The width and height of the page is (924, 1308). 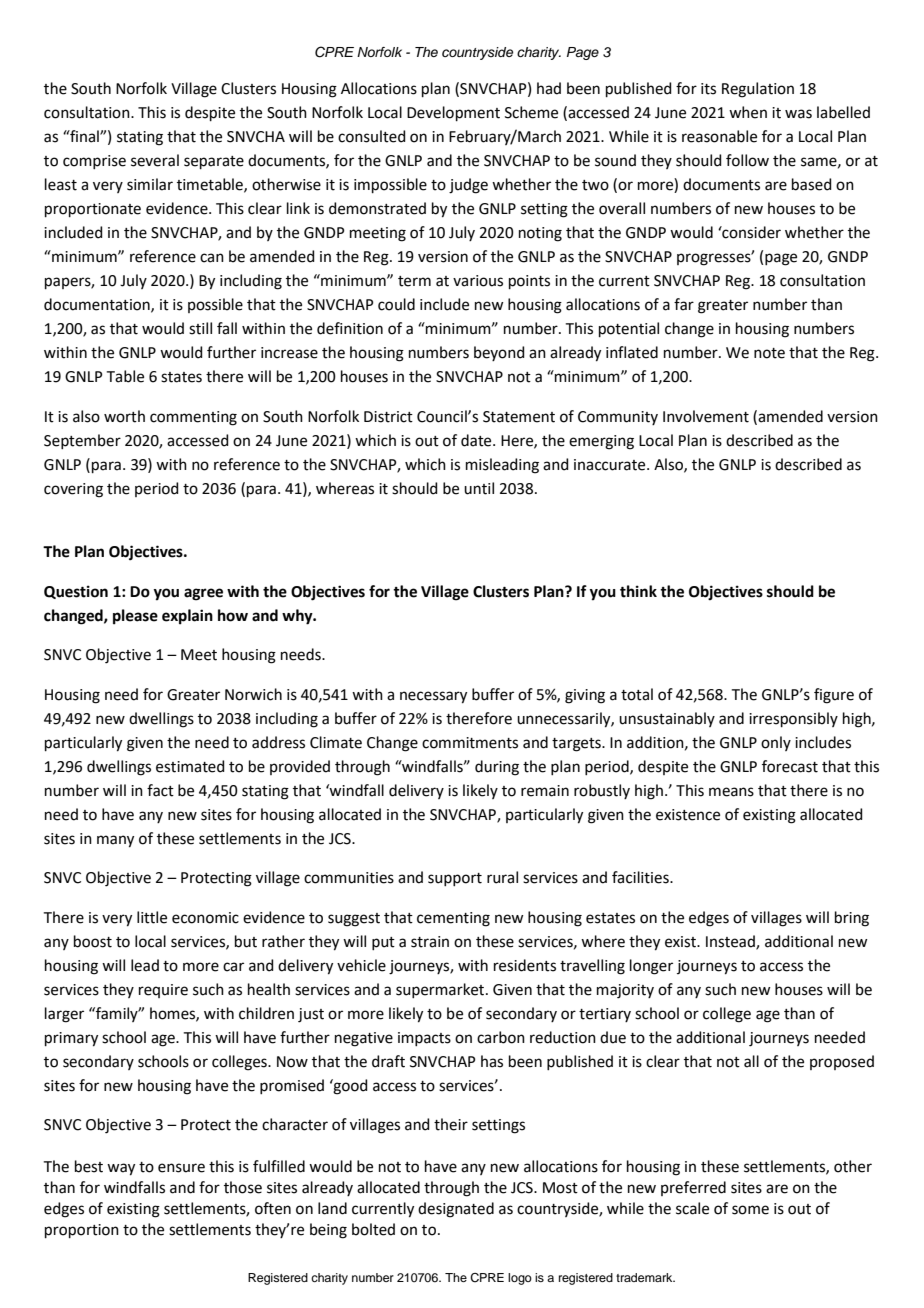 What do you see at coordinates (181, 1168) in the page?
I see `ensure` at bounding box center [181, 1168].
